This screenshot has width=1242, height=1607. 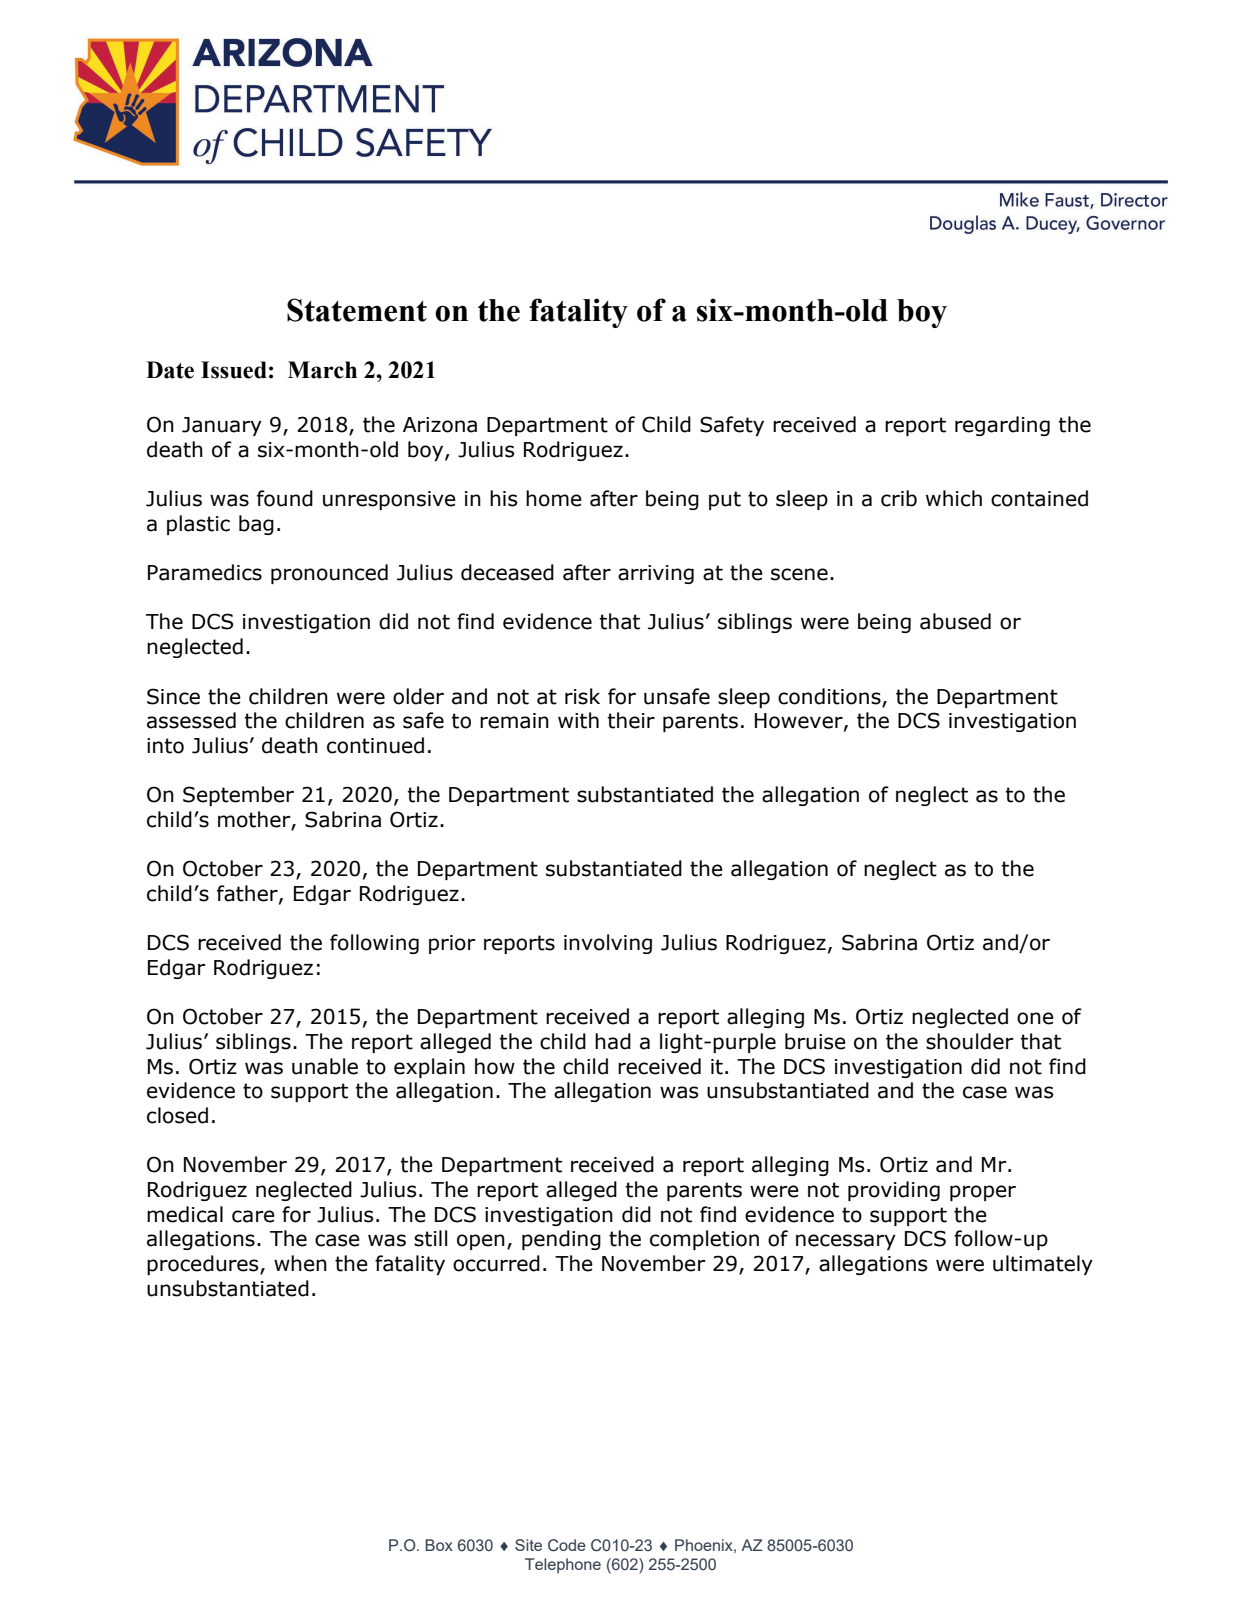 What do you see at coordinates (452, 944) in the screenshot?
I see `prior` at bounding box center [452, 944].
